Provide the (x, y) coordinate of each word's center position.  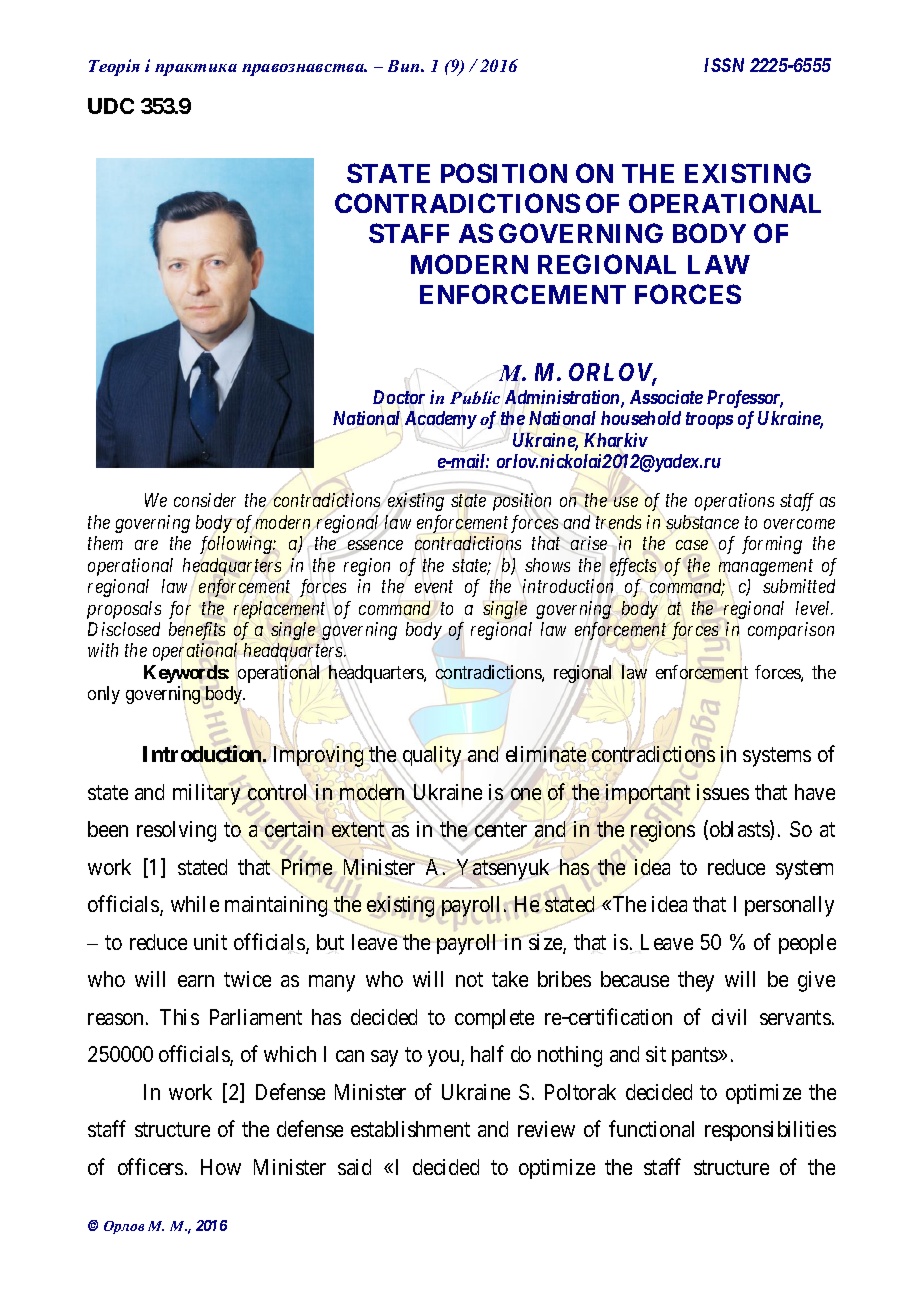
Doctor (399, 397)
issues (723, 791)
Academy (439, 421)
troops (709, 420)
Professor (745, 399)
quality (432, 756)
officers (150, 1166)
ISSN (724, 65)
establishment (410, 1129)
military (208, 795)
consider (205, 500)
